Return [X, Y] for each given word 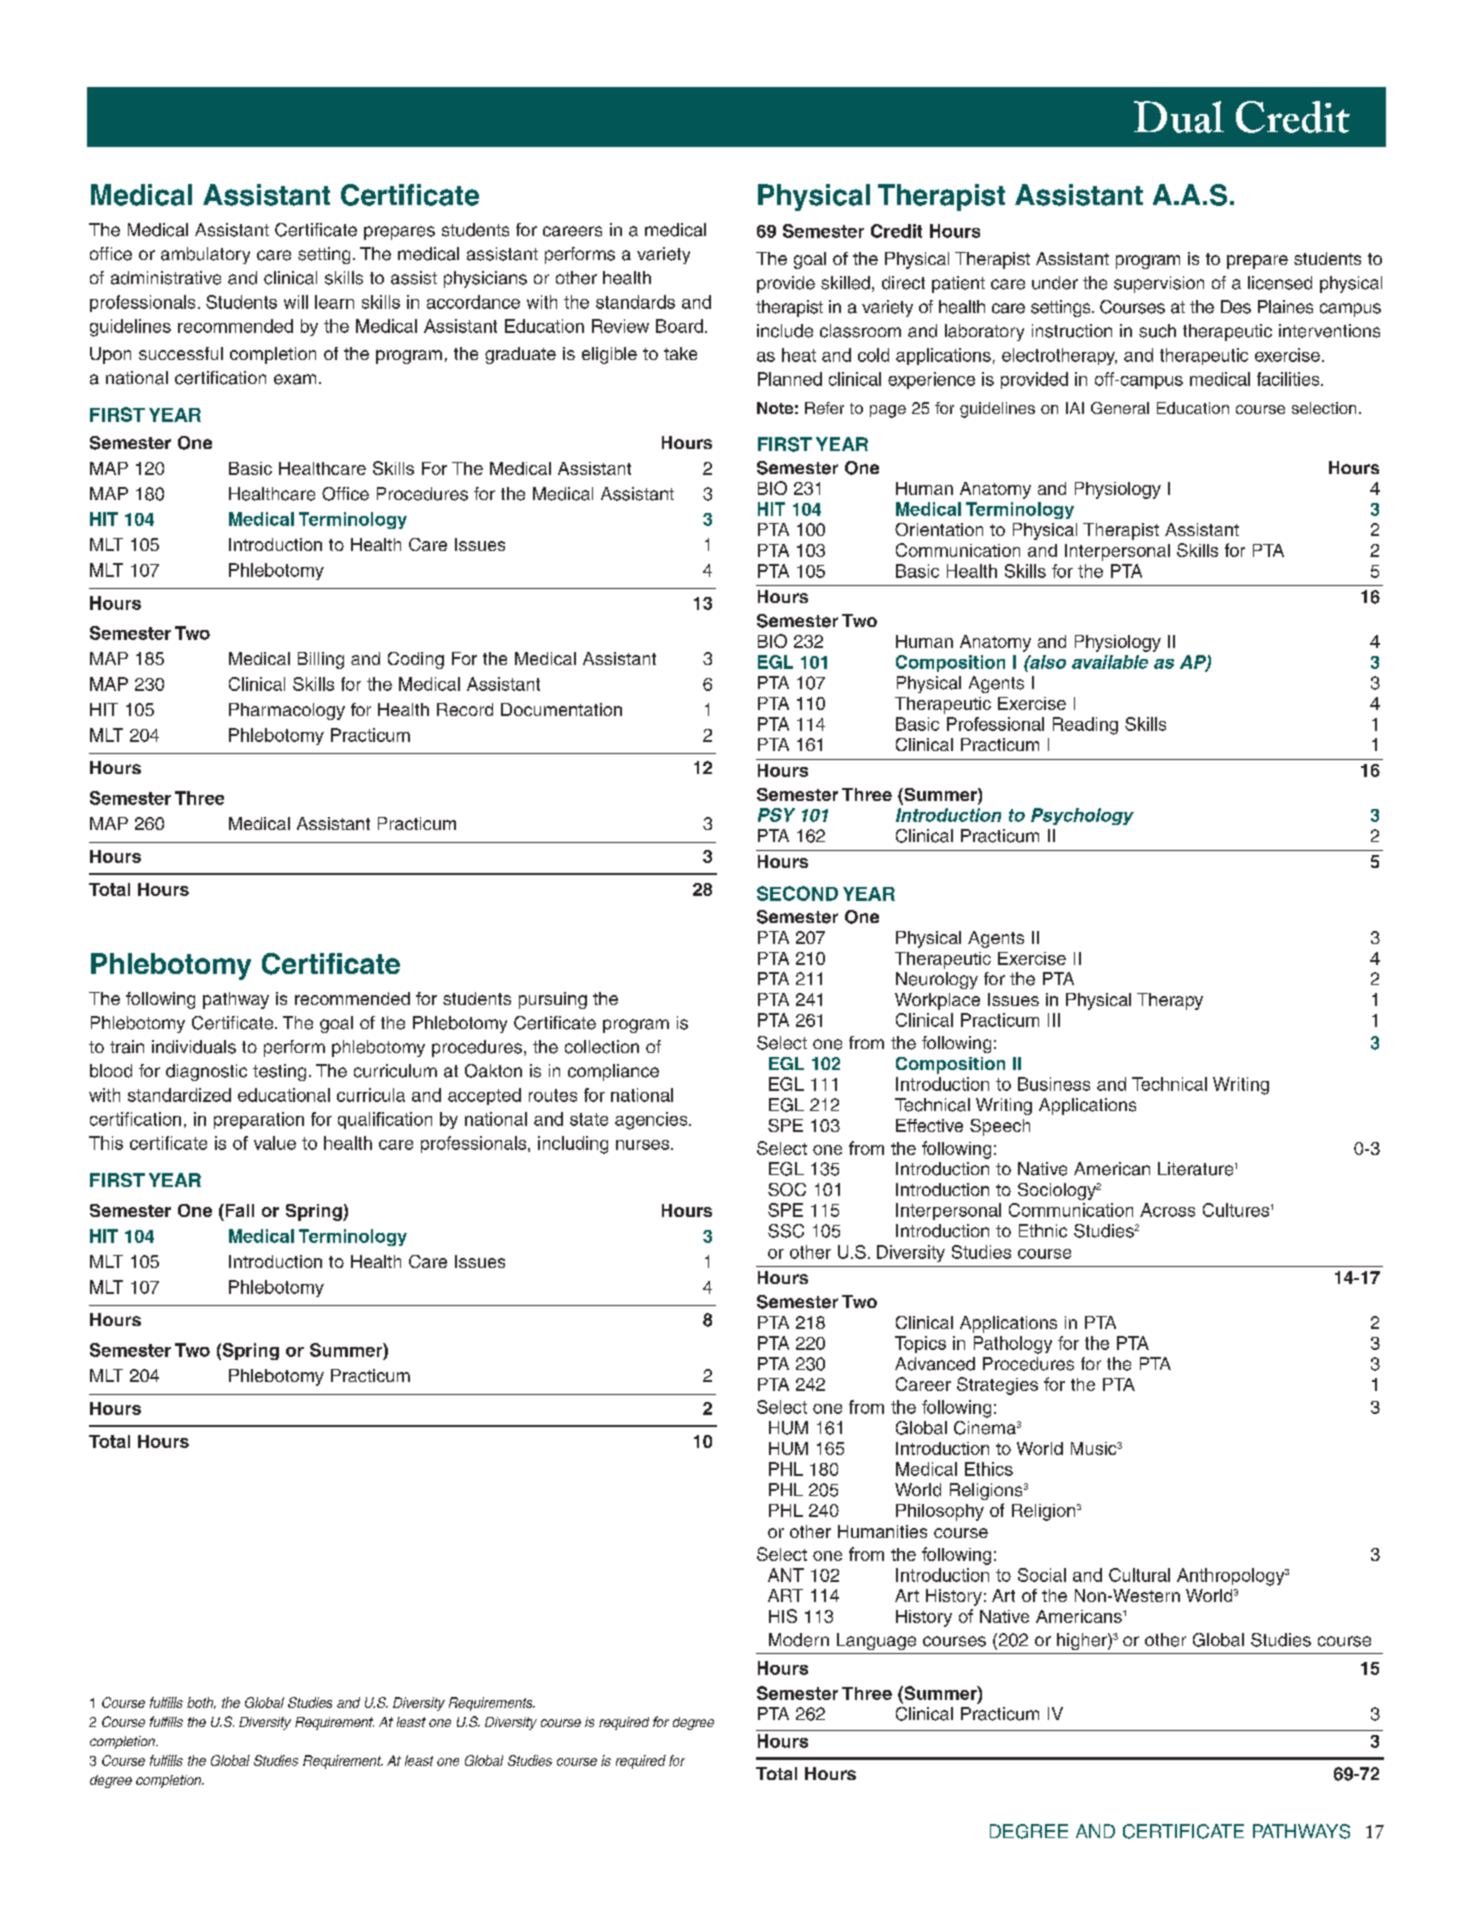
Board [679, 326]
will [296, 302]
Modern [799, 1640]
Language [876, 1641]
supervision [1159, 284]
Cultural [1139, 1575]
